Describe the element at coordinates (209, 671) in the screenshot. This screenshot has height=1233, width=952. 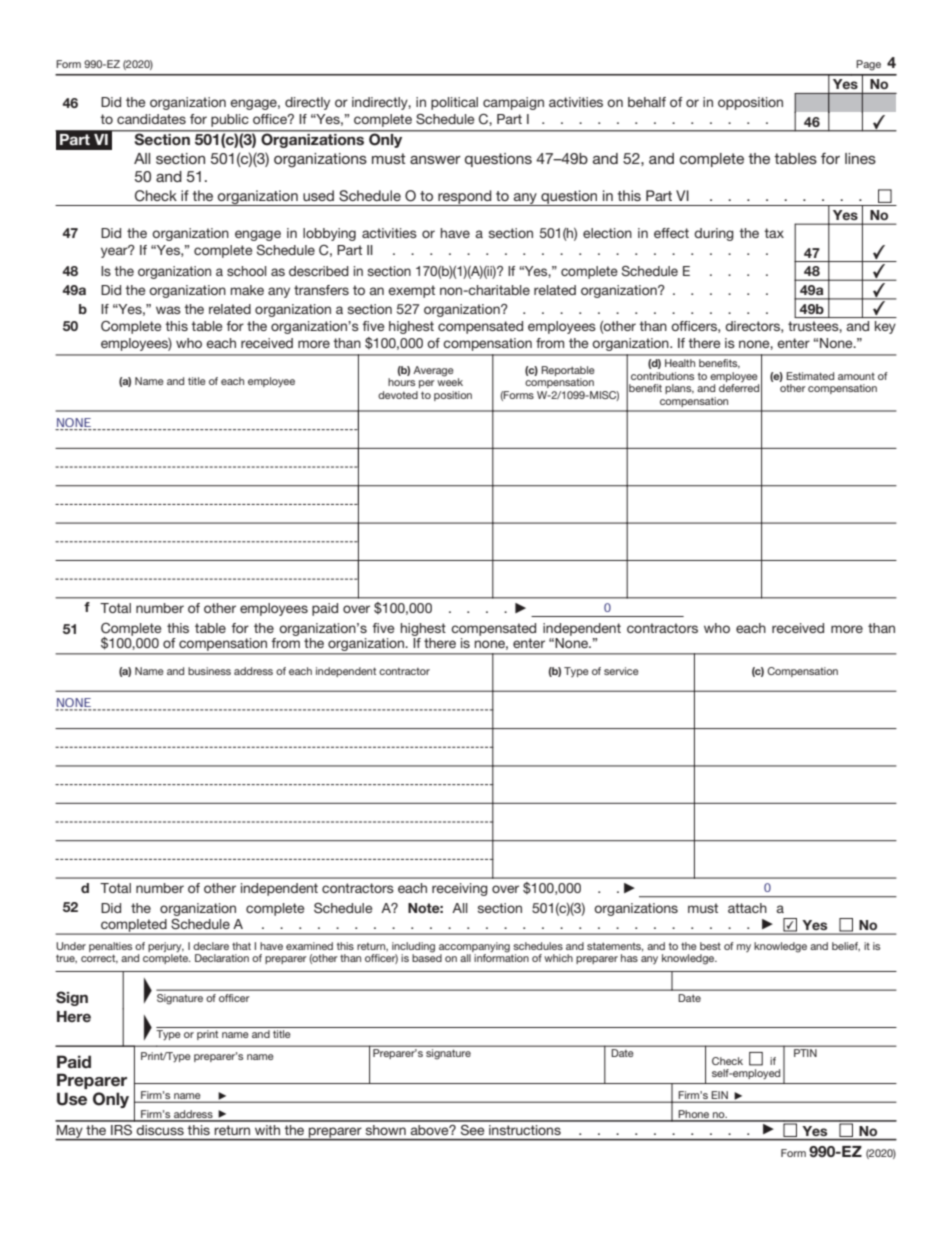
I see `business` at that location.
